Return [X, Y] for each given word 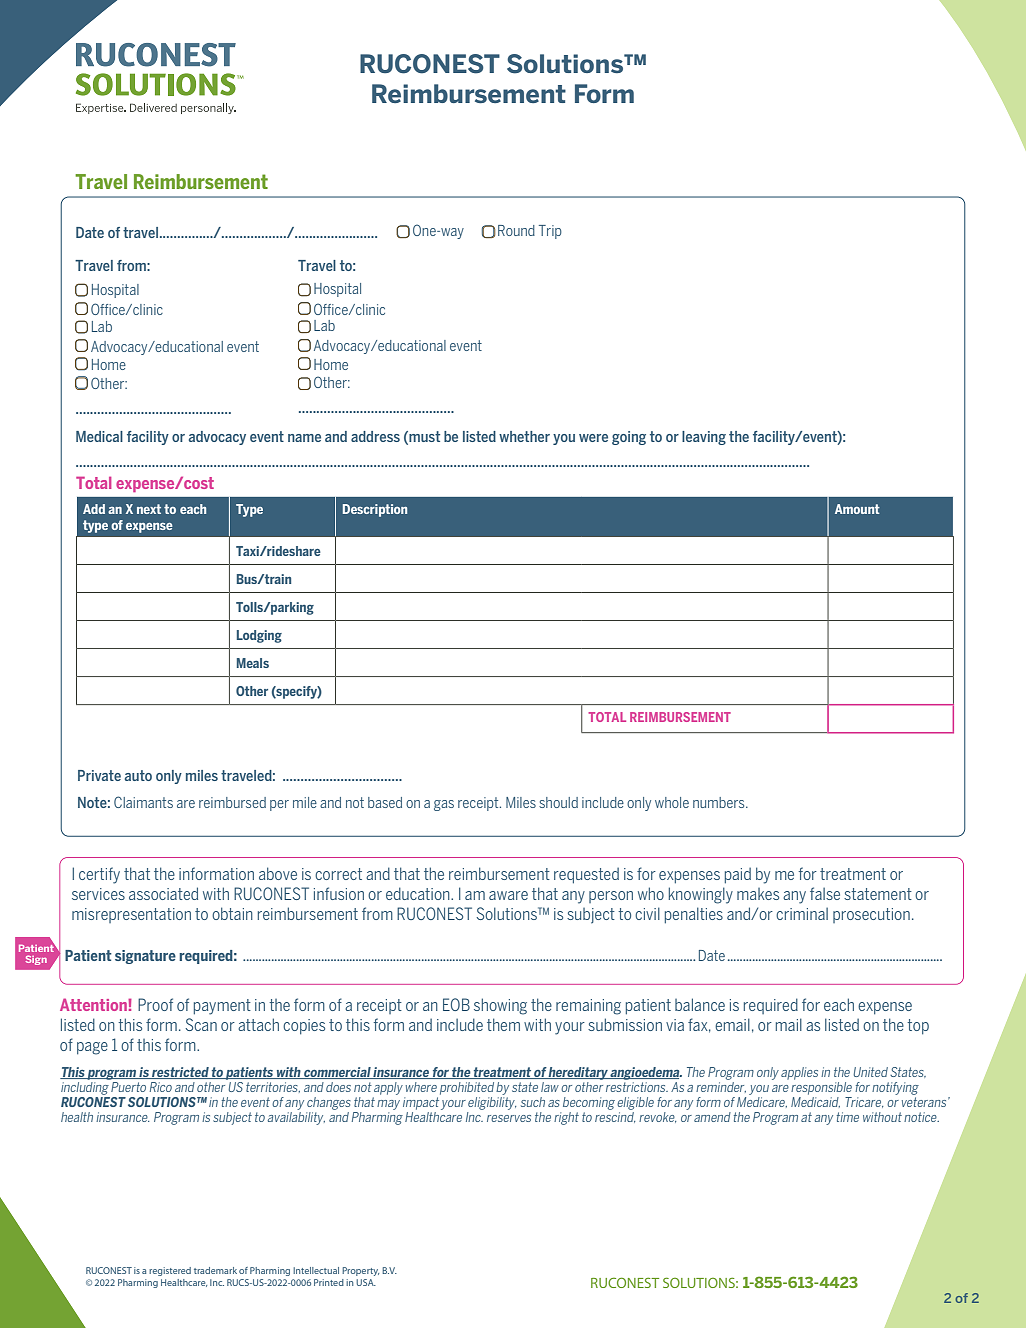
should [558, 802]
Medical [99, 436]
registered [170, 1271]
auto [138, 775]
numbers [720, 802]
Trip [550, 232]
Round [516, 230]
